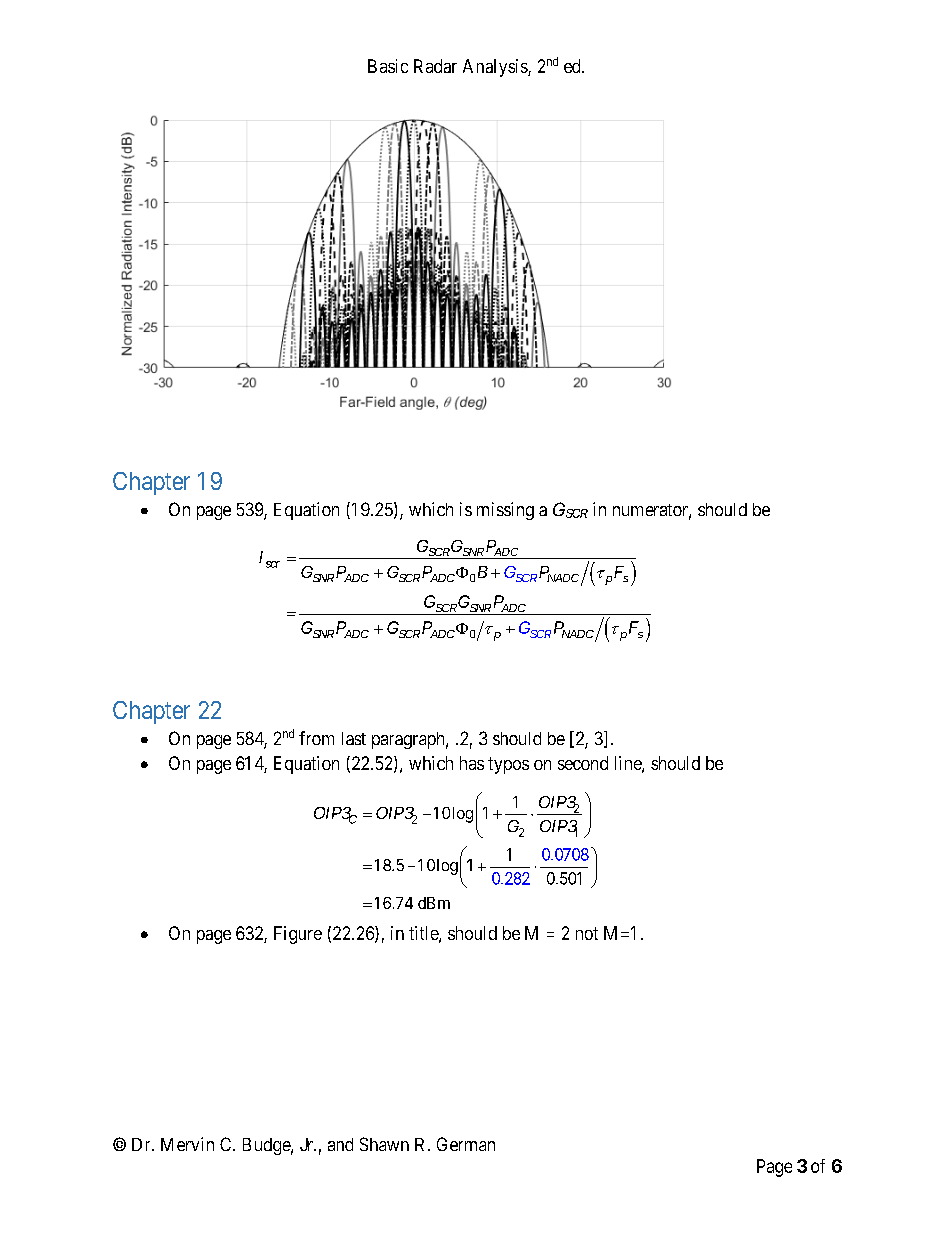  What do you see at coordinates (388, 66) in the screenshot?
I see `Basic` at bounding box center [388, 66].
